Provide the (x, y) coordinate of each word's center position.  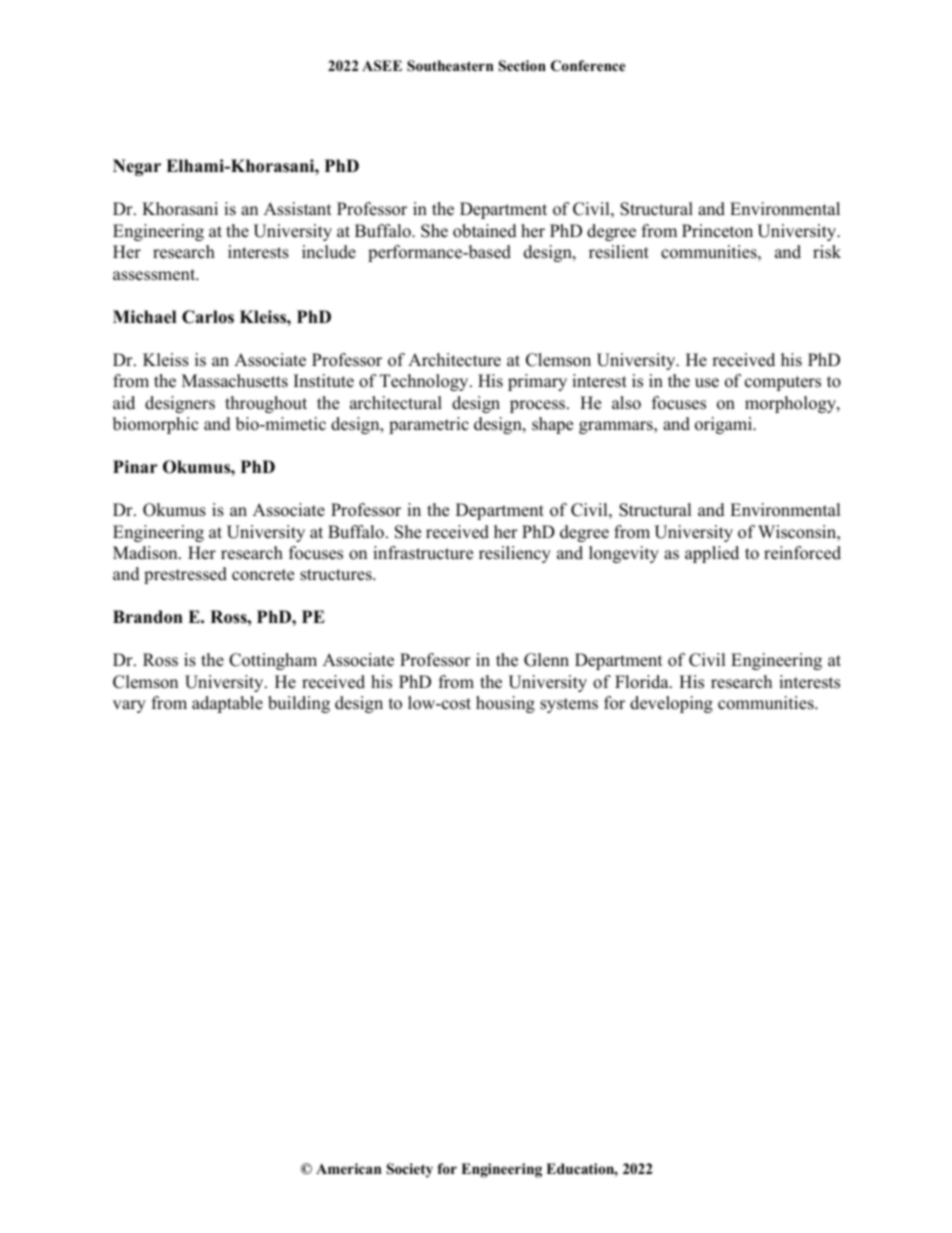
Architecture (454, 360)
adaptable (227, 704)
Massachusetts (235, 381)
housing (505, 704)
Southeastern (450, 66)
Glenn (546, 660)
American (348, 1168)
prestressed (185, 575)
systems (569, 705)
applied (712, 554)
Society (410, 1170)
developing (671, 704)
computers (783, 383)
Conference (588, 66)
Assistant (298, 209)
